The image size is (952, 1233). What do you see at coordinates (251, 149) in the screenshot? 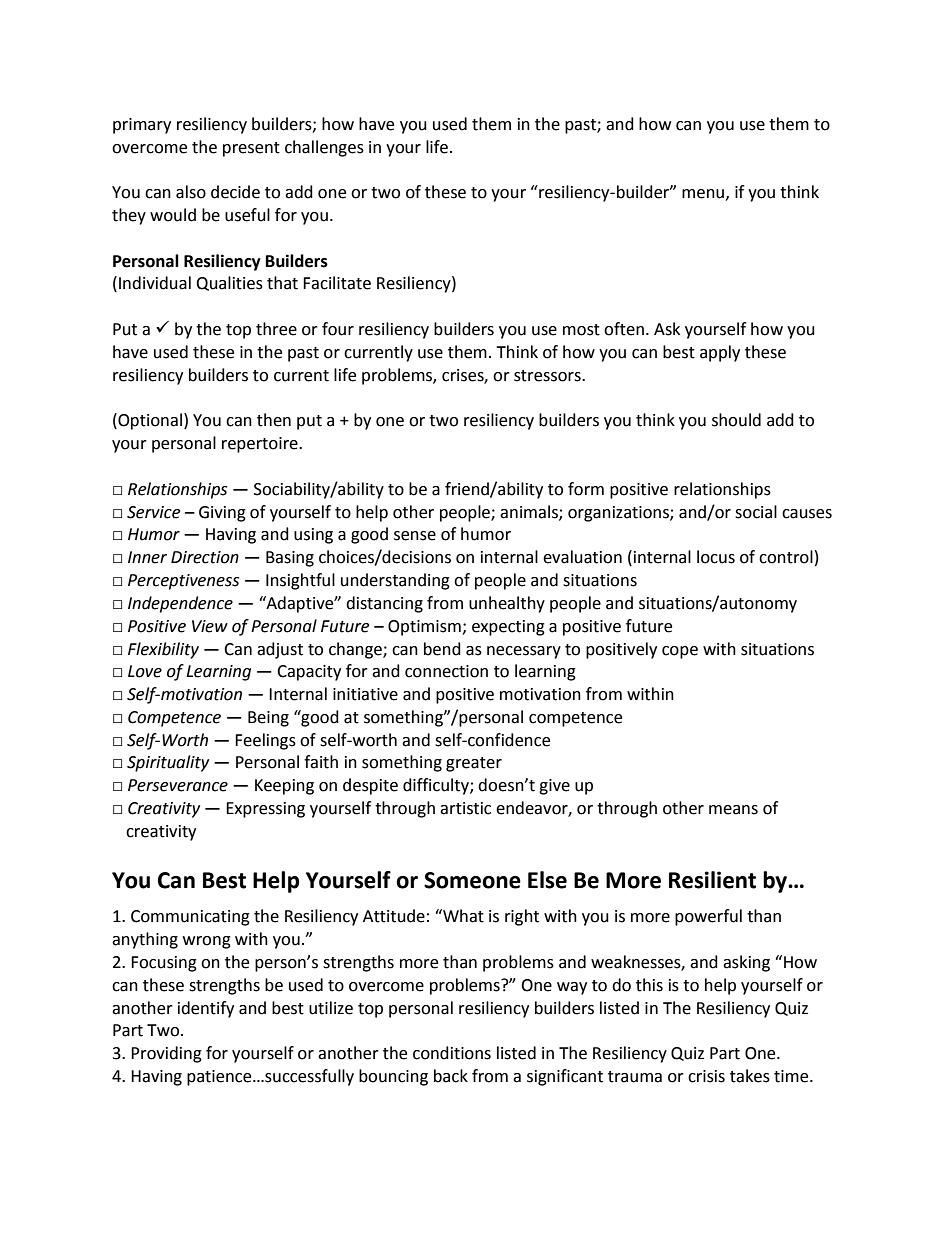
I see `present` at bounding box center [251, 149].
